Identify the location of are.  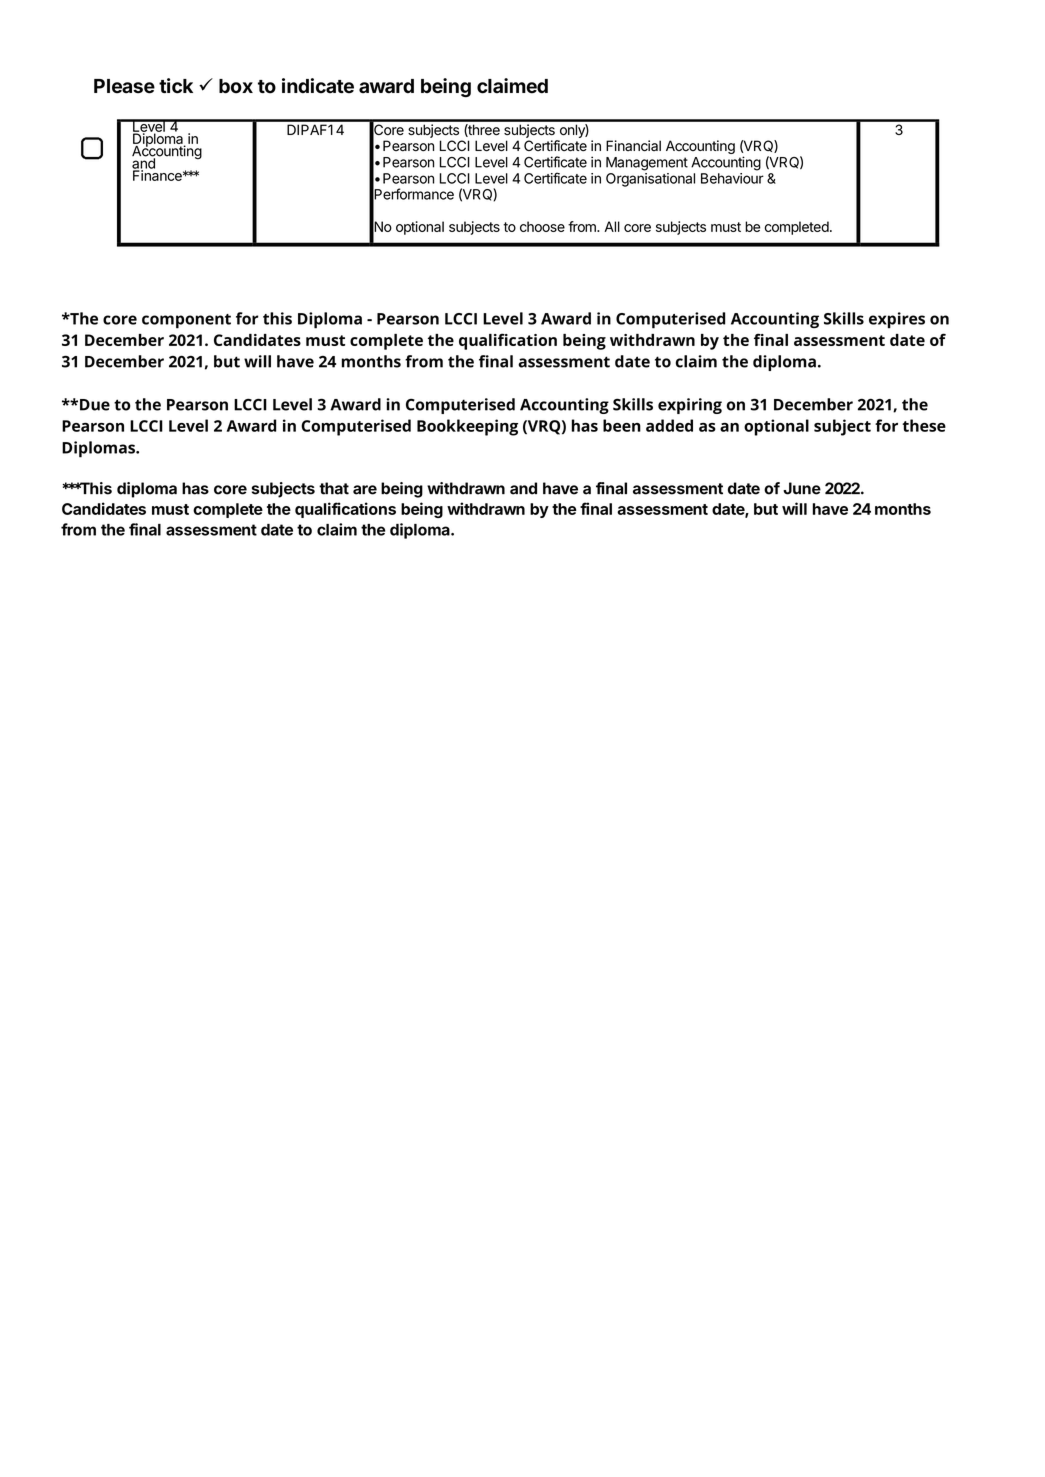
(365, 490).
